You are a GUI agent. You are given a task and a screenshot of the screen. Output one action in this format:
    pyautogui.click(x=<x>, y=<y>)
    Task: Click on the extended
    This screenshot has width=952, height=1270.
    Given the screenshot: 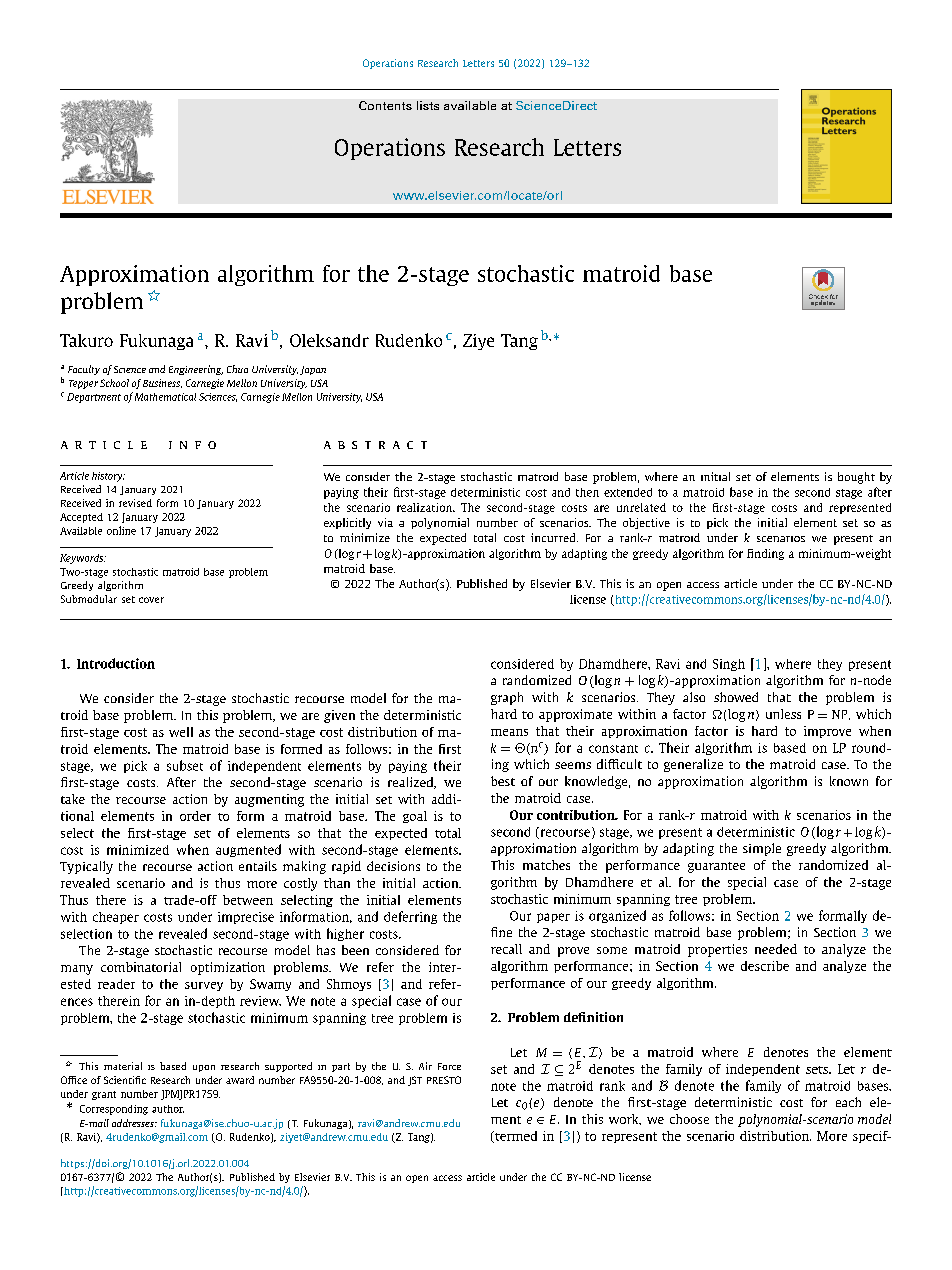 What is the action you would take?
    pyautogui.click(x=628, y=492)
